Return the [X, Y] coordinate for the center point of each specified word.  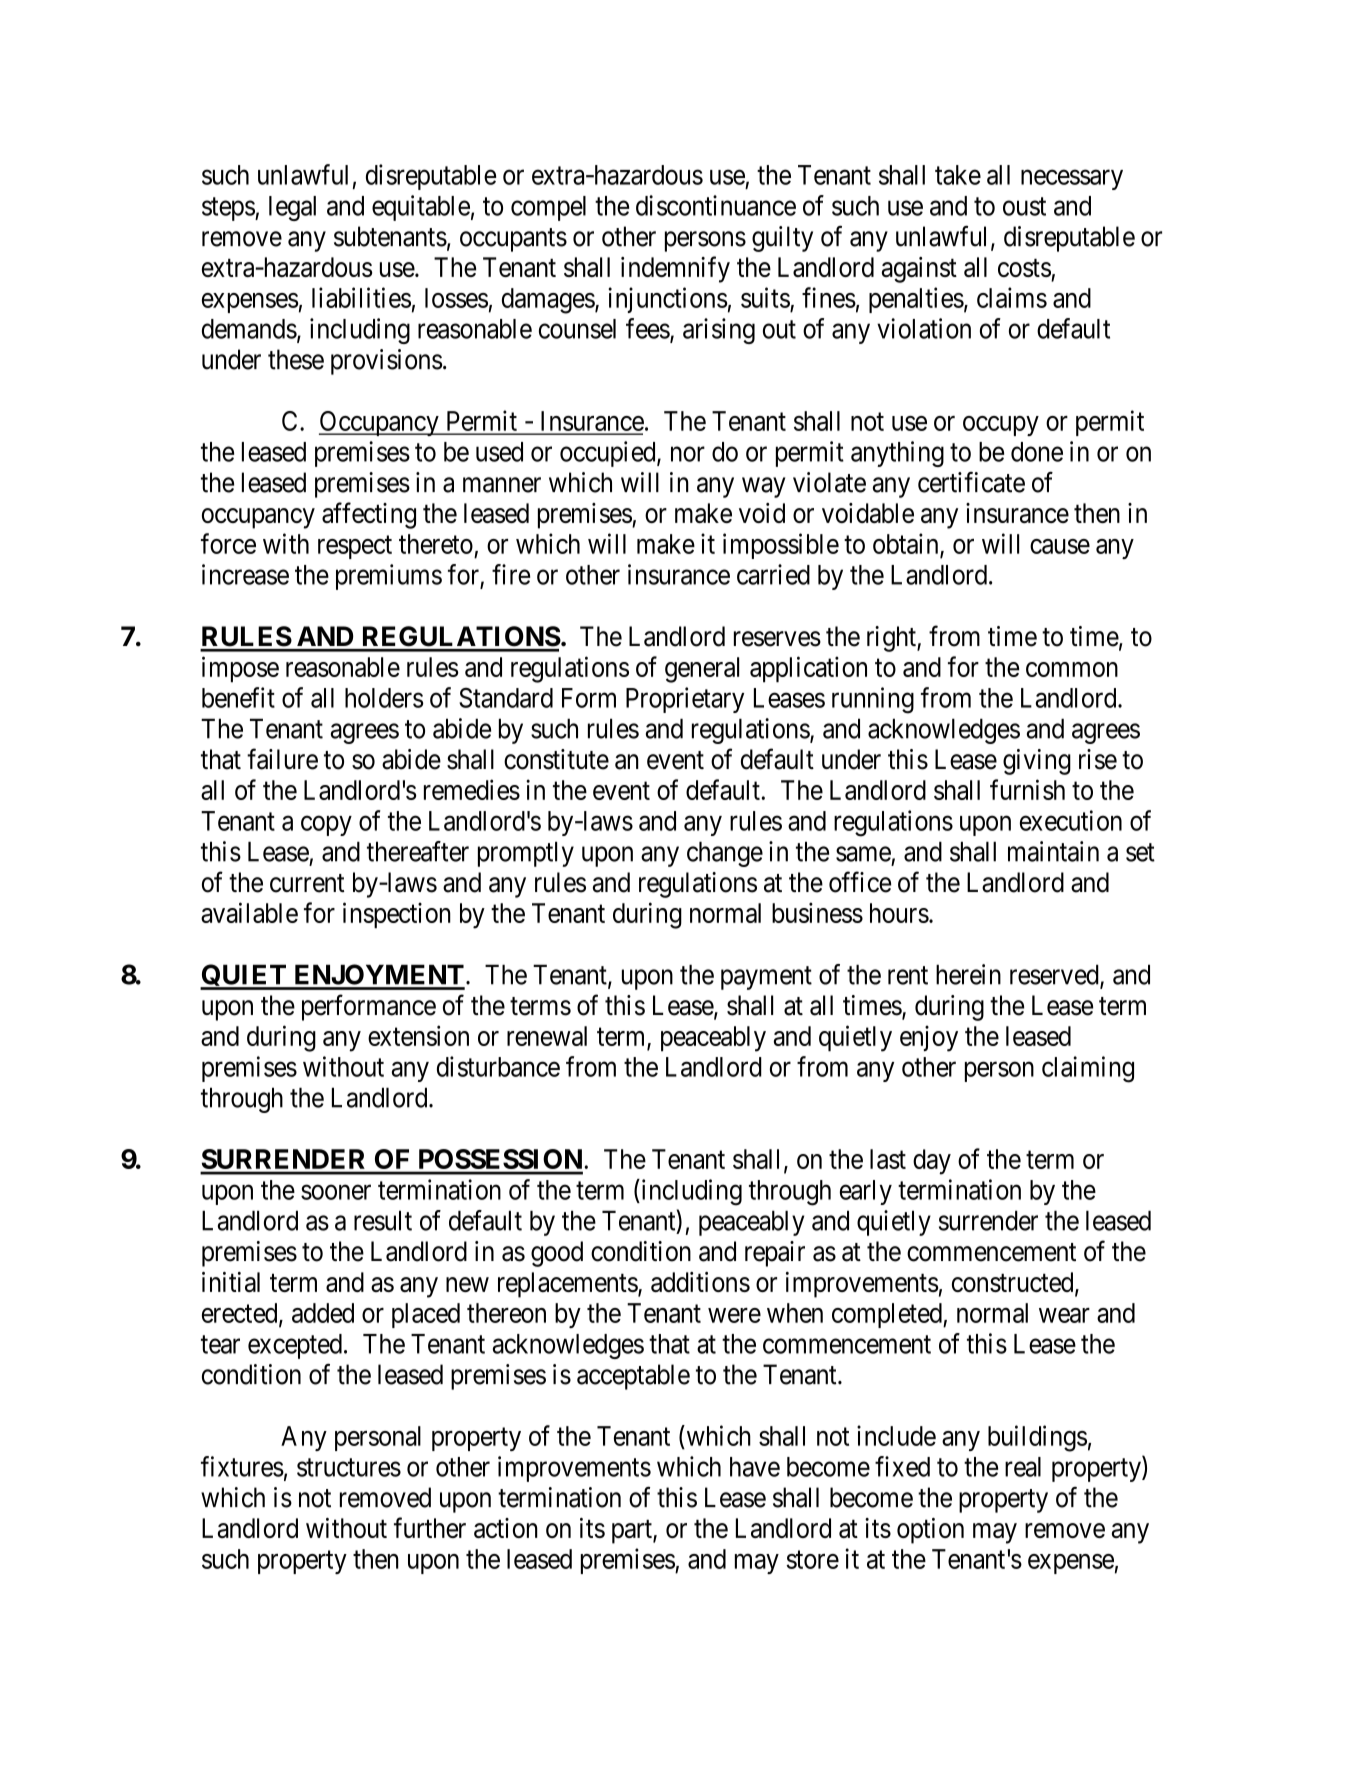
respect [355, 547]
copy [326, 826]
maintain [1053, 851]
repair [775, 1254]
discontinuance [716, 205]
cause [1060, 546]
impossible [781, 546]
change [725, 854]
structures [349, 1467]
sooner [336, 1192]
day [932, 1162]
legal [292, 208]
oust [1024, 206]
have [755, 1467]
